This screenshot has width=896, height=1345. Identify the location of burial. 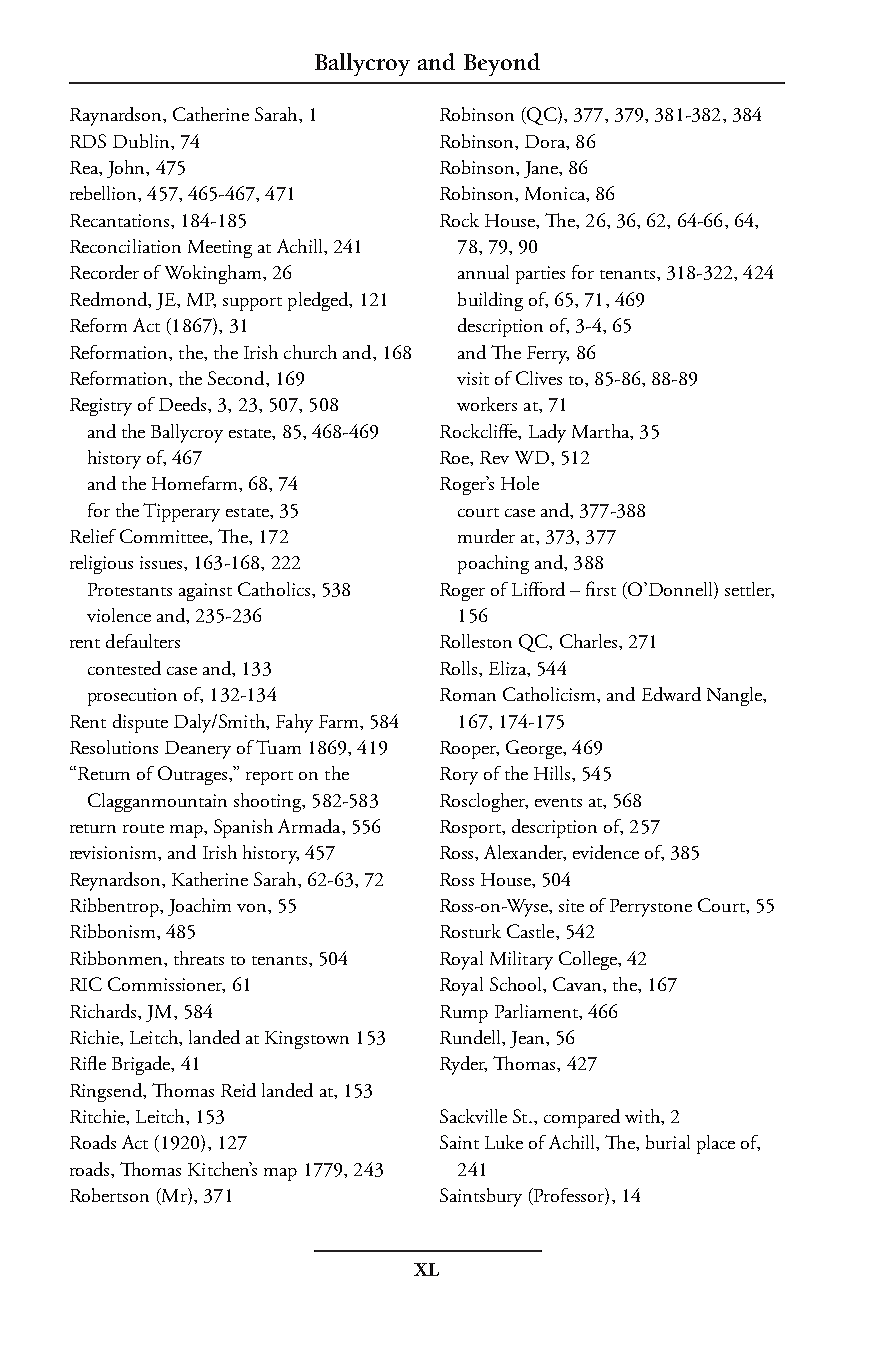
(668, 1142).
